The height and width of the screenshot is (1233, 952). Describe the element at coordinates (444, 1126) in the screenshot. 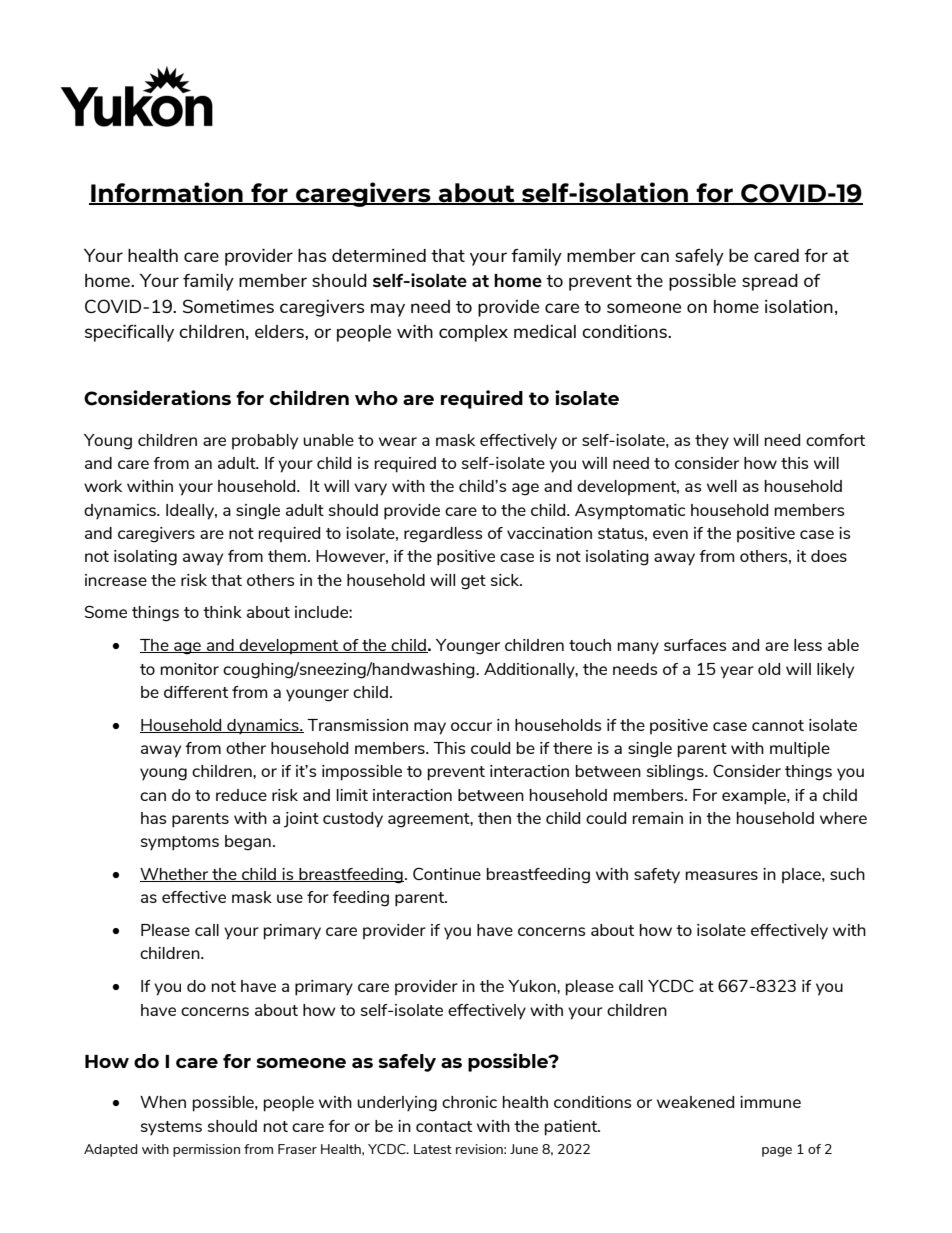

I see `contact` at that location.
